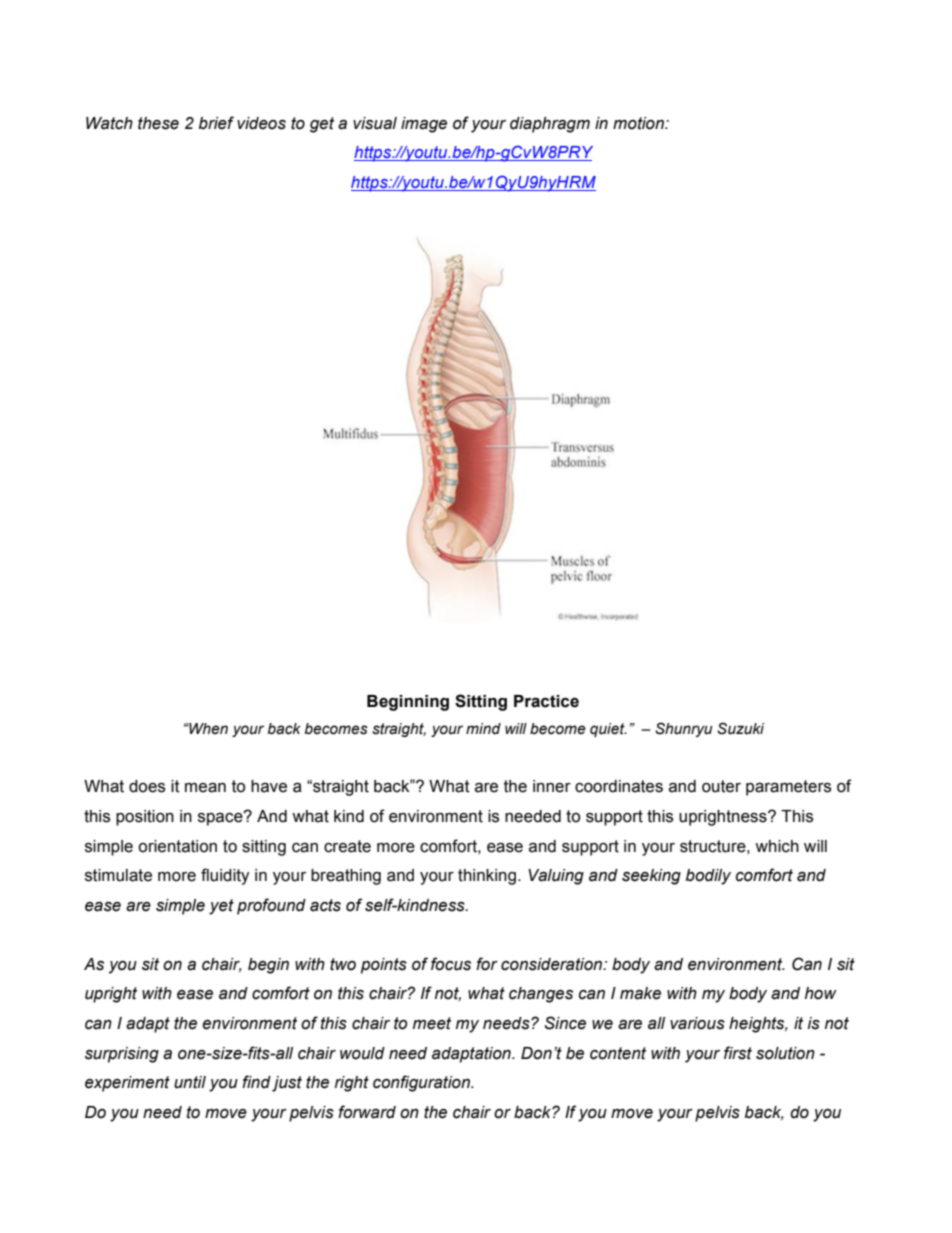 This document has width=952, height=1233. Describe the element at coordinates (205, 788) in the document. I see `mean` at that location.
